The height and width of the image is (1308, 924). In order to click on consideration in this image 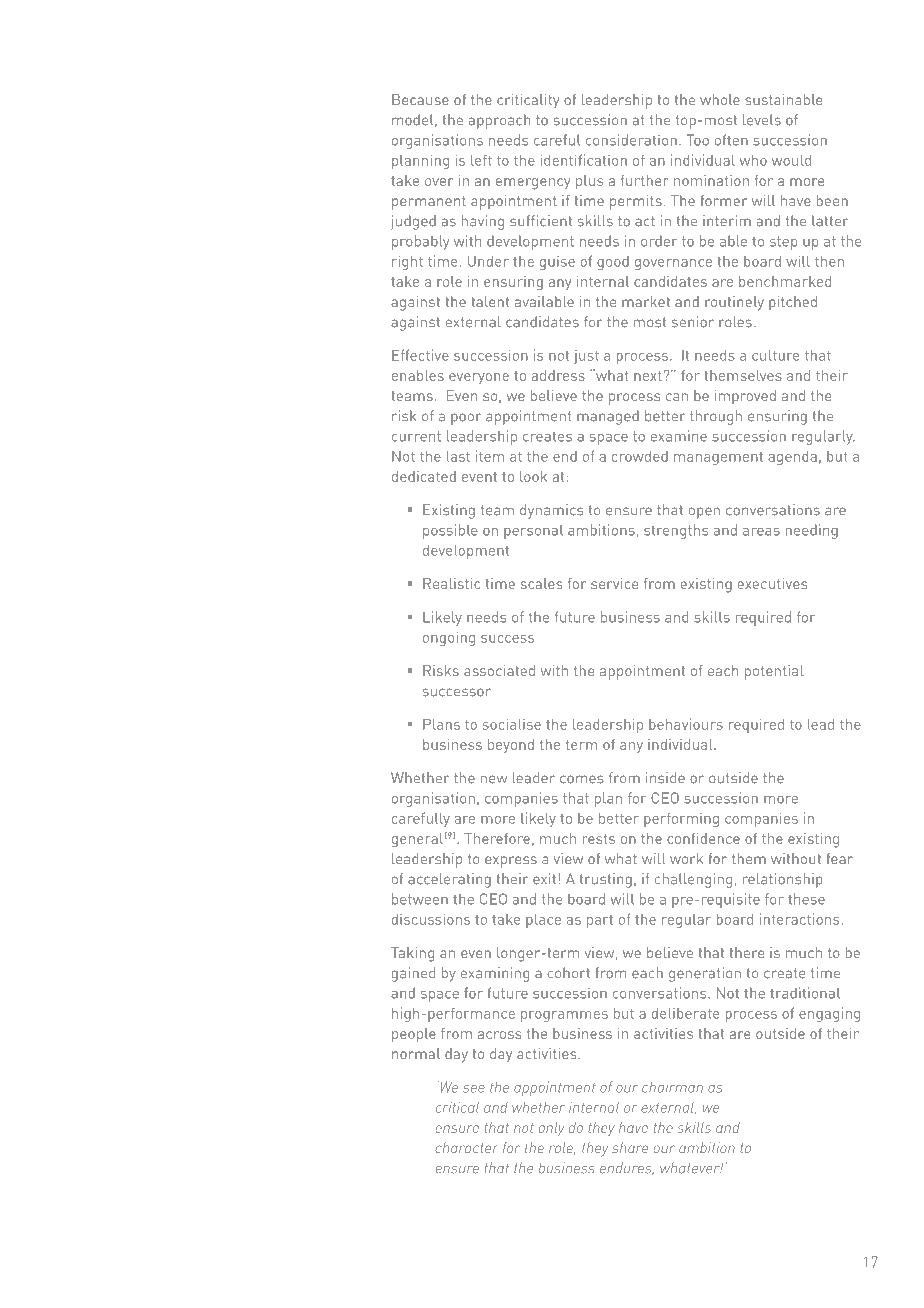, I will do `click(631, 140)`.
